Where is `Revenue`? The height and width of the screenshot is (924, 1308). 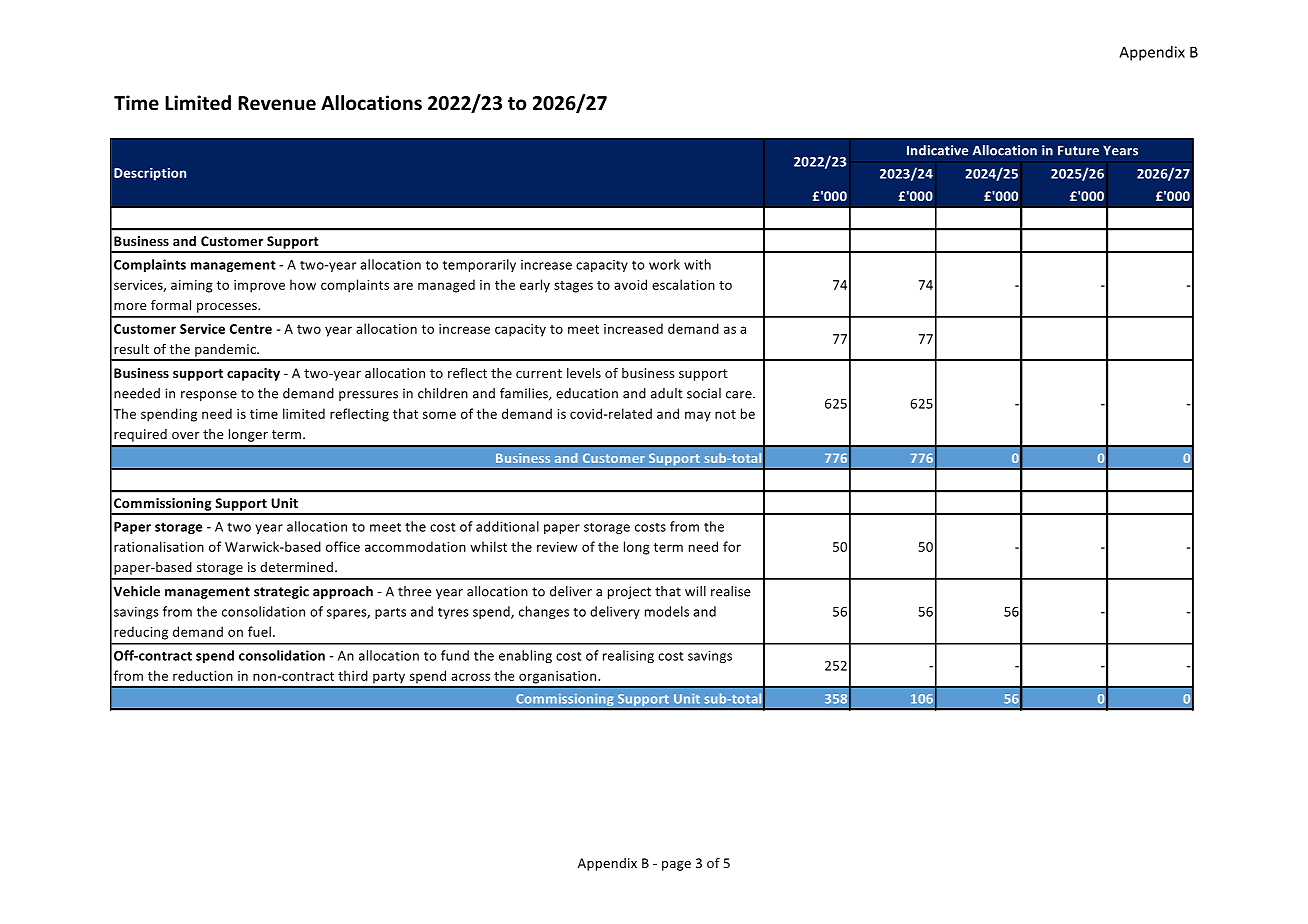 Revenue is located at coordinates (277, 103).
